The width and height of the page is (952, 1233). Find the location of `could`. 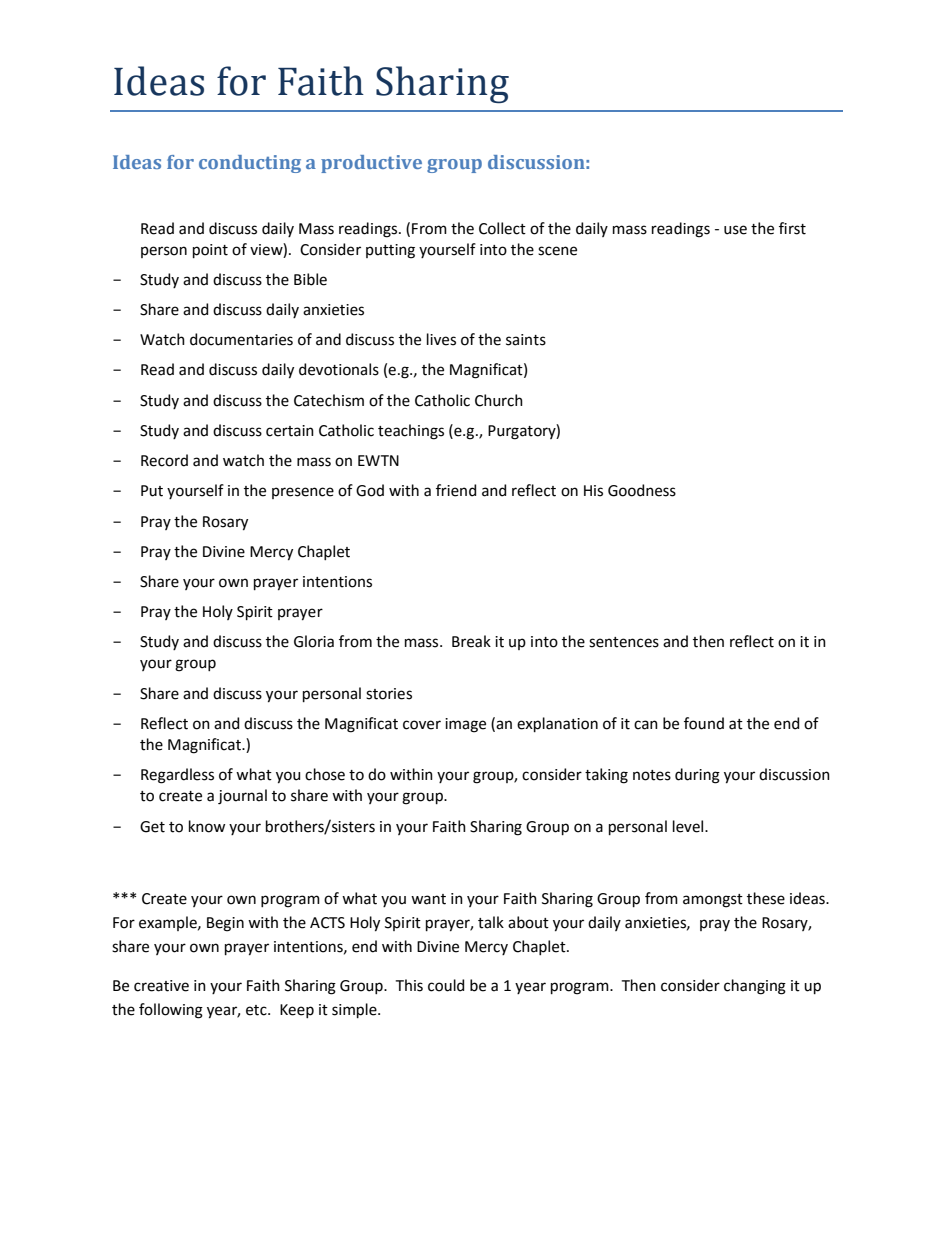

could is located at coordinates (446, 985).
